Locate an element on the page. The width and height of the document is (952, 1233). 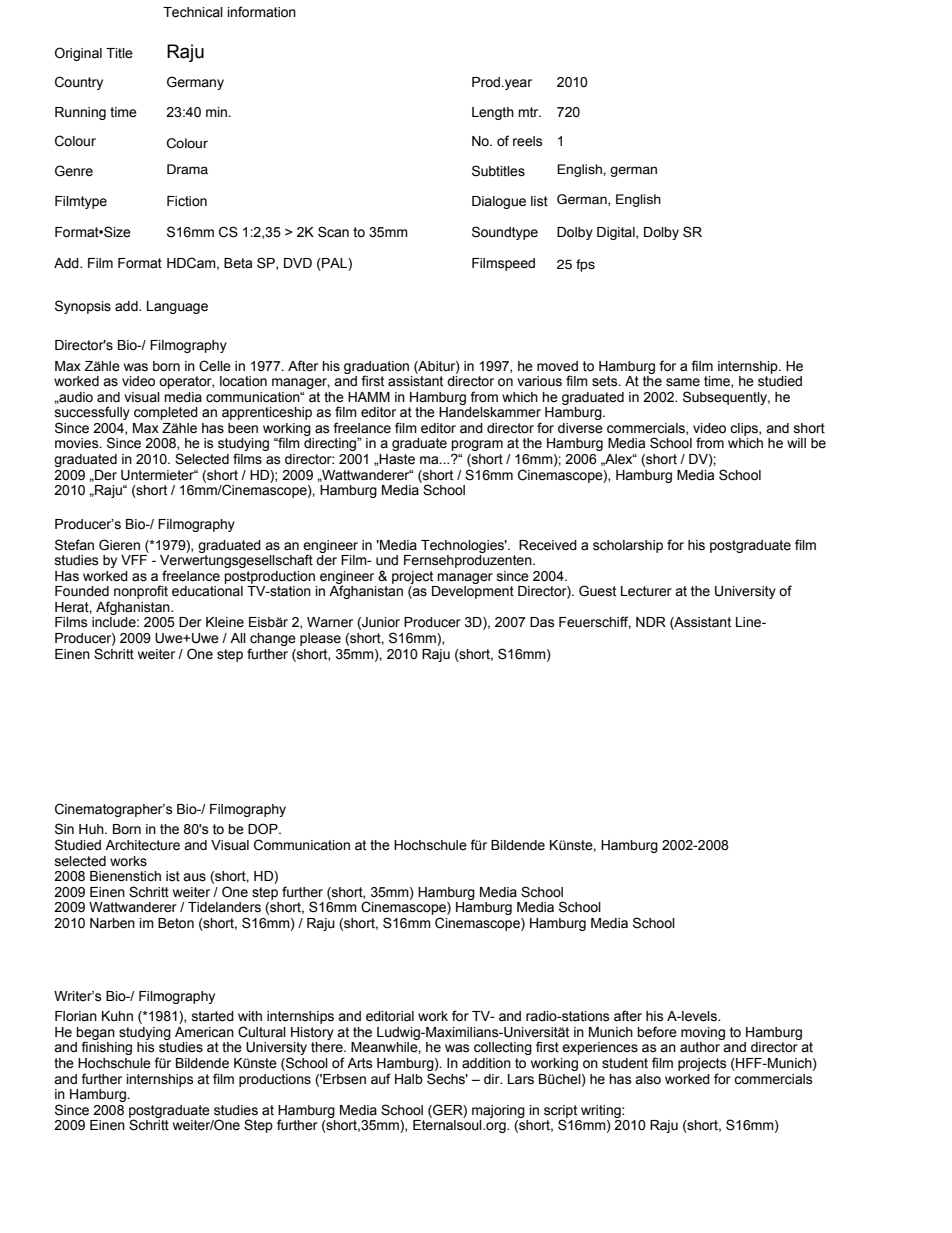
finishing is located at coordinates (106, 1048).
